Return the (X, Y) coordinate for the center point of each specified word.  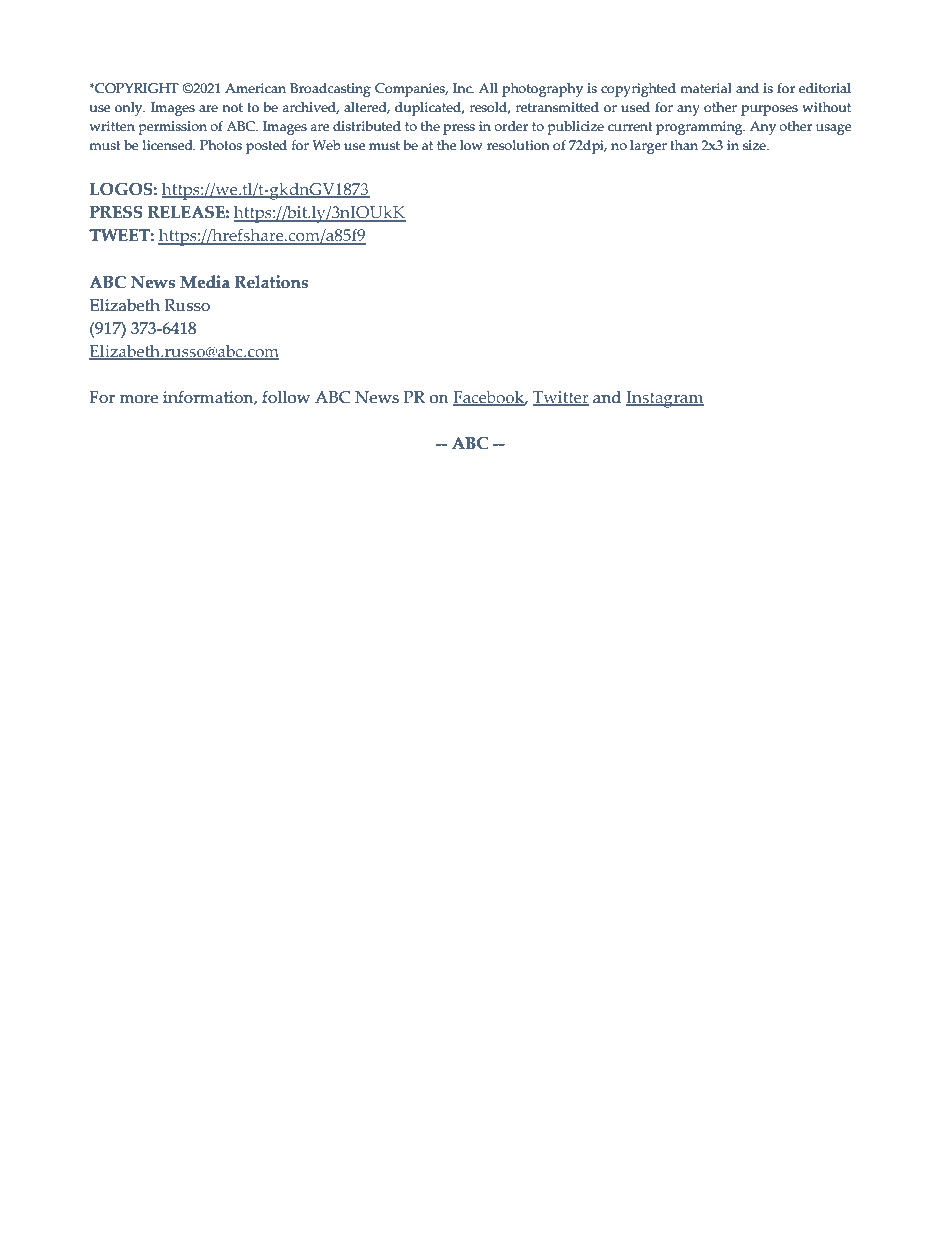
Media (205, 282)
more (138, 399)
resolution (518, 145)
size (755, 145)
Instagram (665, 399)
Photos (221, 145)
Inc (463, 88)
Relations (271, 282)
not (232, 108)
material (706, 88)
